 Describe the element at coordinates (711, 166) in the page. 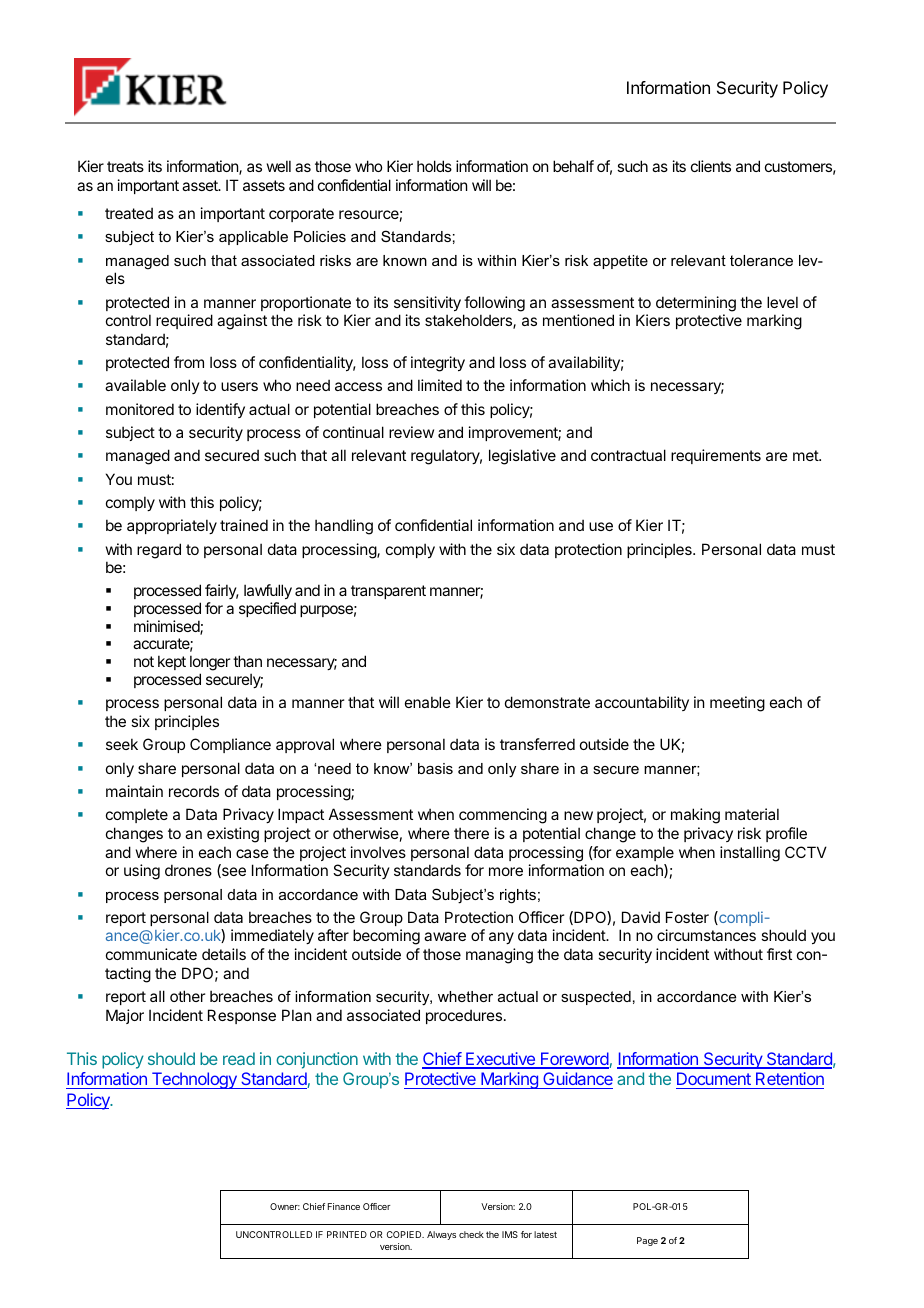

I see `clients` at that location.
